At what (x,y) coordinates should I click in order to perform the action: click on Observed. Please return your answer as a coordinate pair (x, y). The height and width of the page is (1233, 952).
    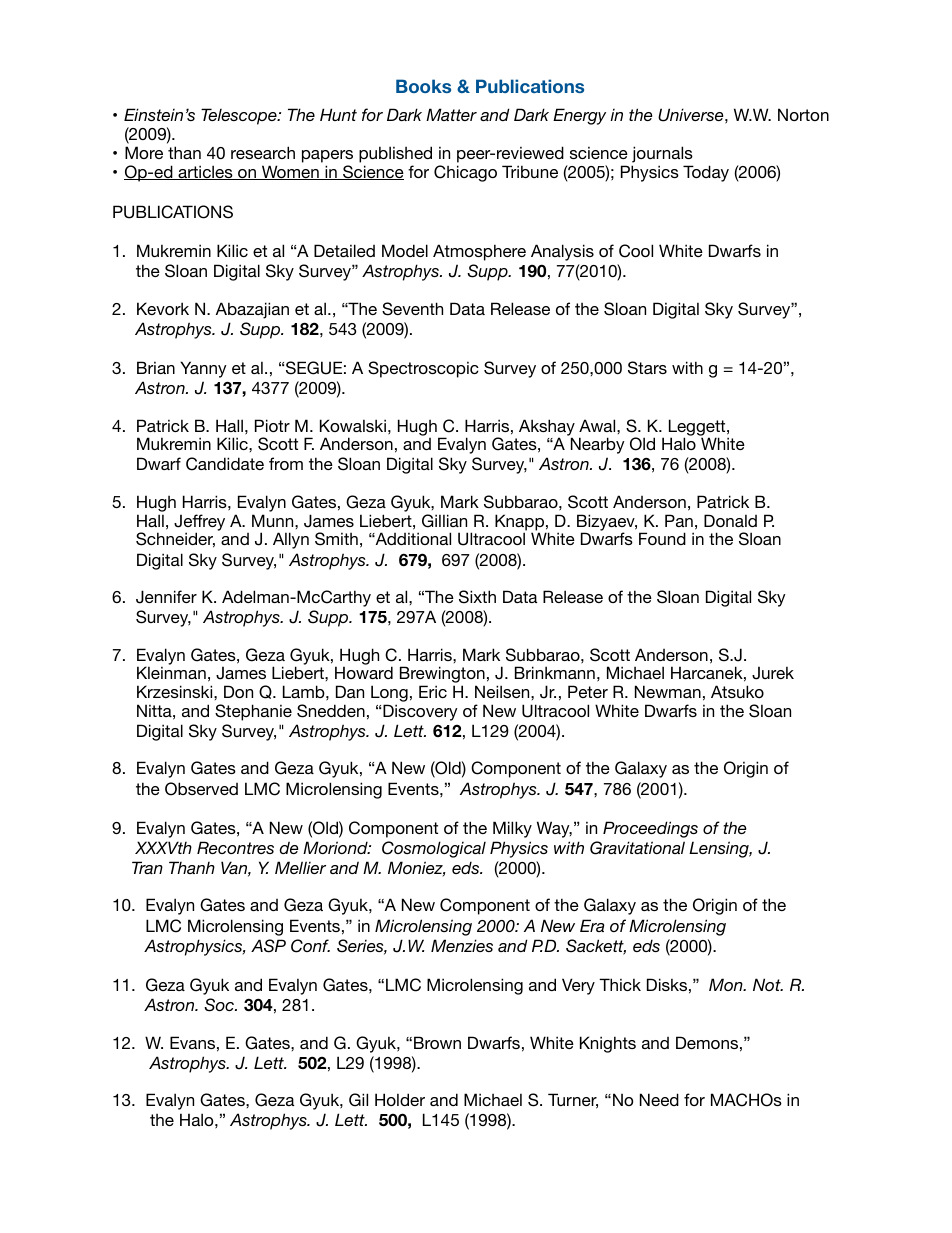
    Looking at the image, I should click on (201, 789).
